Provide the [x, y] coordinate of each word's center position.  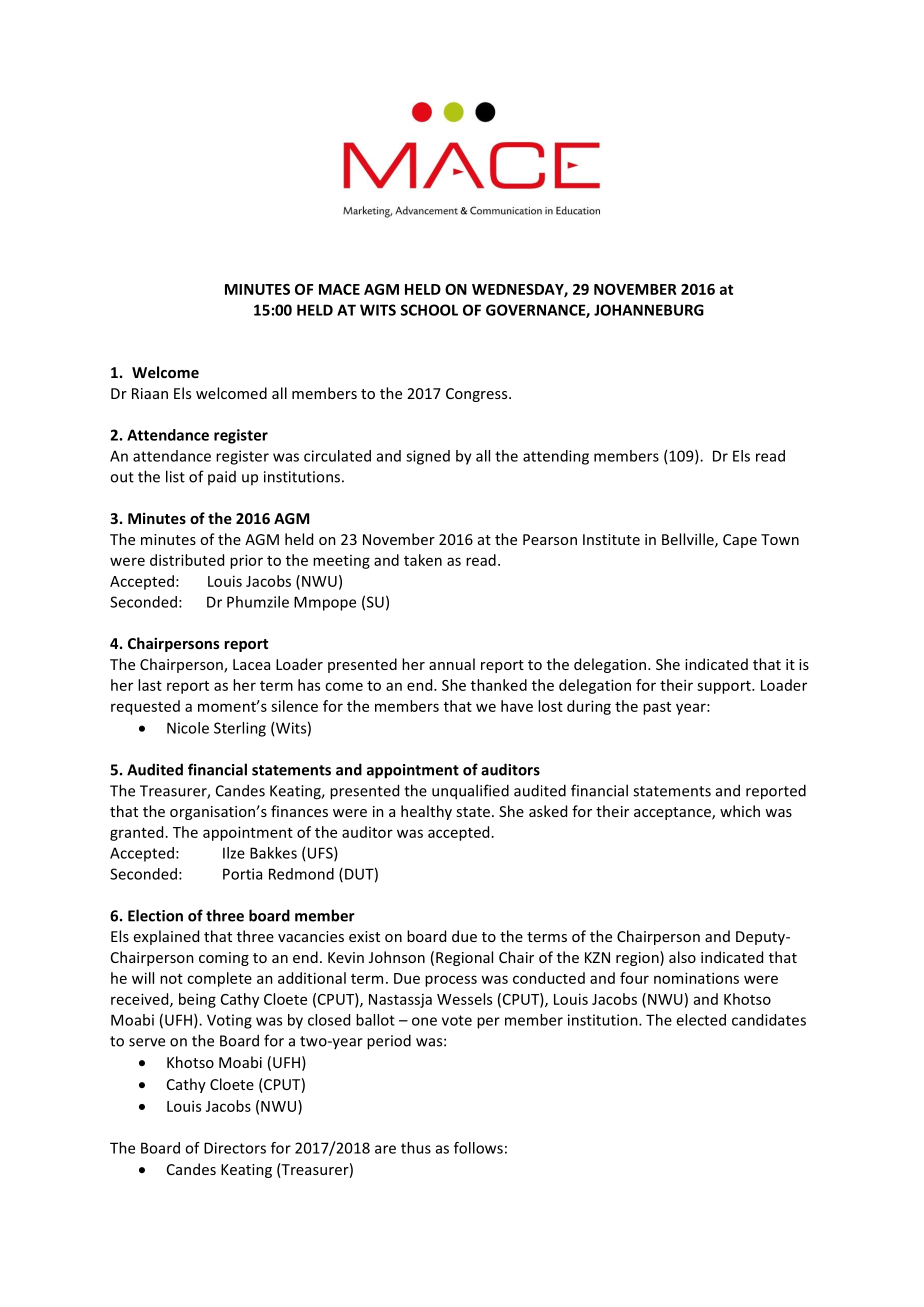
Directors [235, 1148]
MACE [339, 289]
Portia [242, 874]
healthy [426, 812]
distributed [187, 560]
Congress [478, 395]
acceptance [673, 813]
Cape [740, 541]
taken [423, 560]
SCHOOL [429, 310]
